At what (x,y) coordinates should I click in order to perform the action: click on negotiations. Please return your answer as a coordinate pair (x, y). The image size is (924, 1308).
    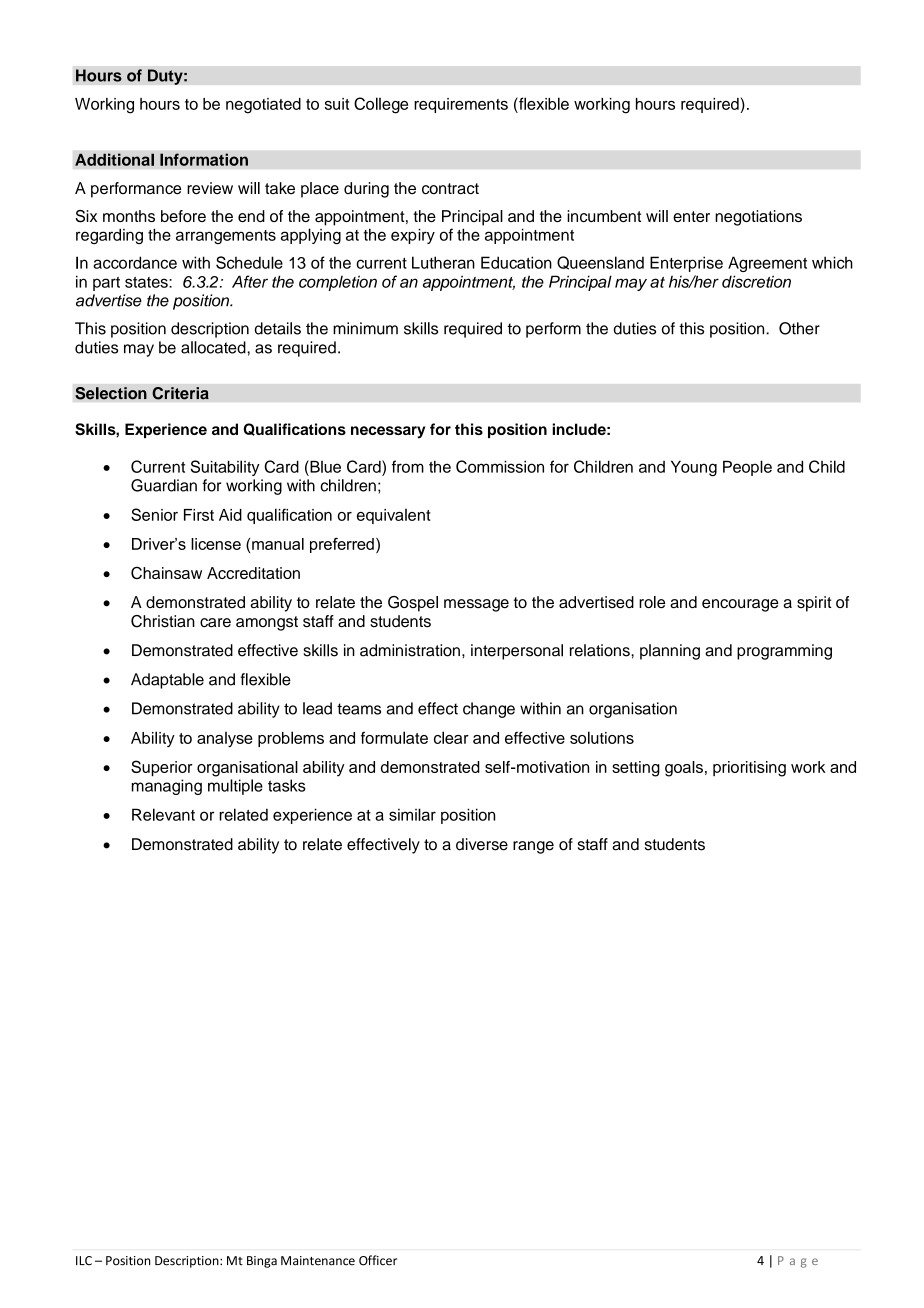
    Looking at the image, I should click on (758, 218).
